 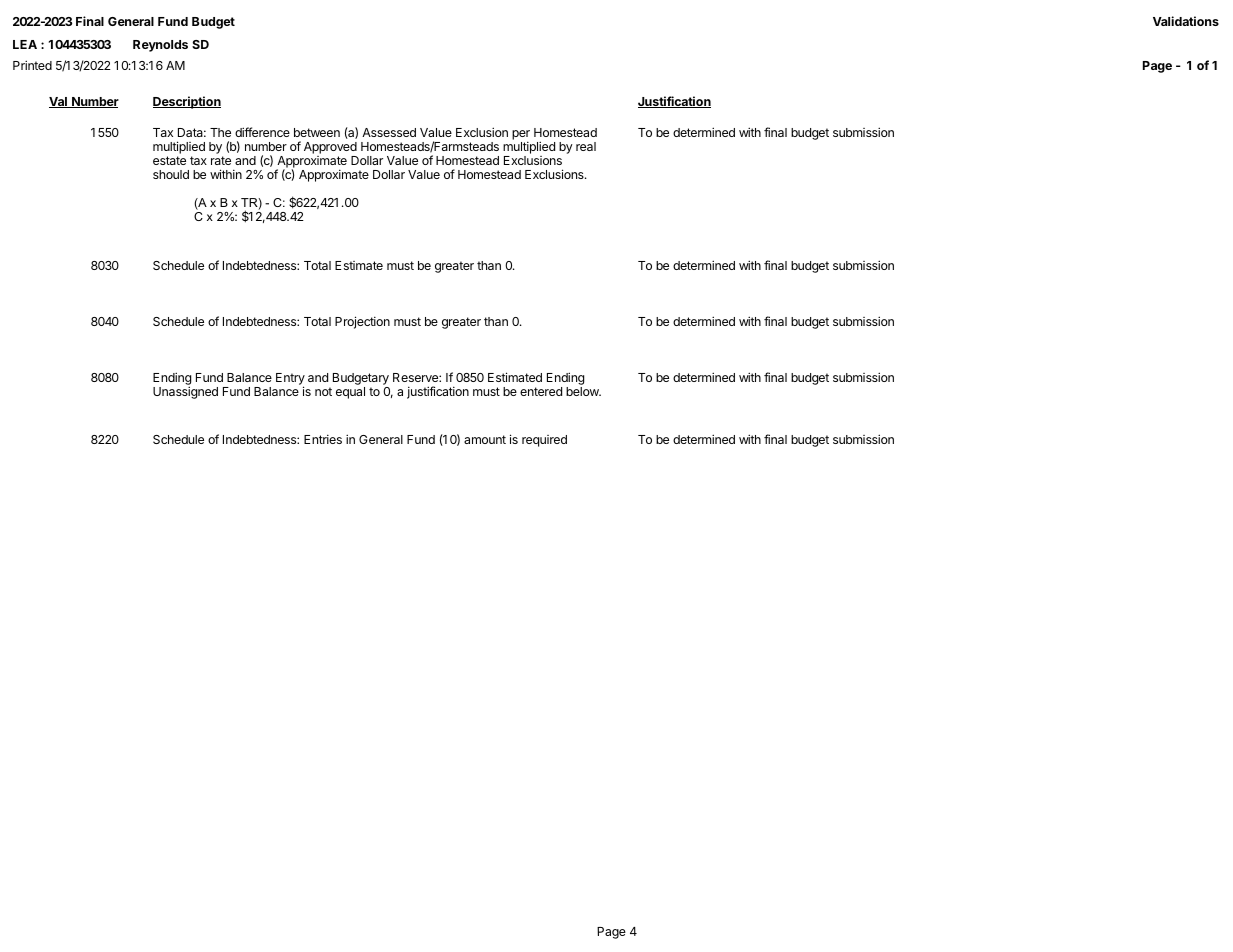 What do you see at coordinates (583, 391) in the page?
I see `below` at bounding box center [583, 391].
